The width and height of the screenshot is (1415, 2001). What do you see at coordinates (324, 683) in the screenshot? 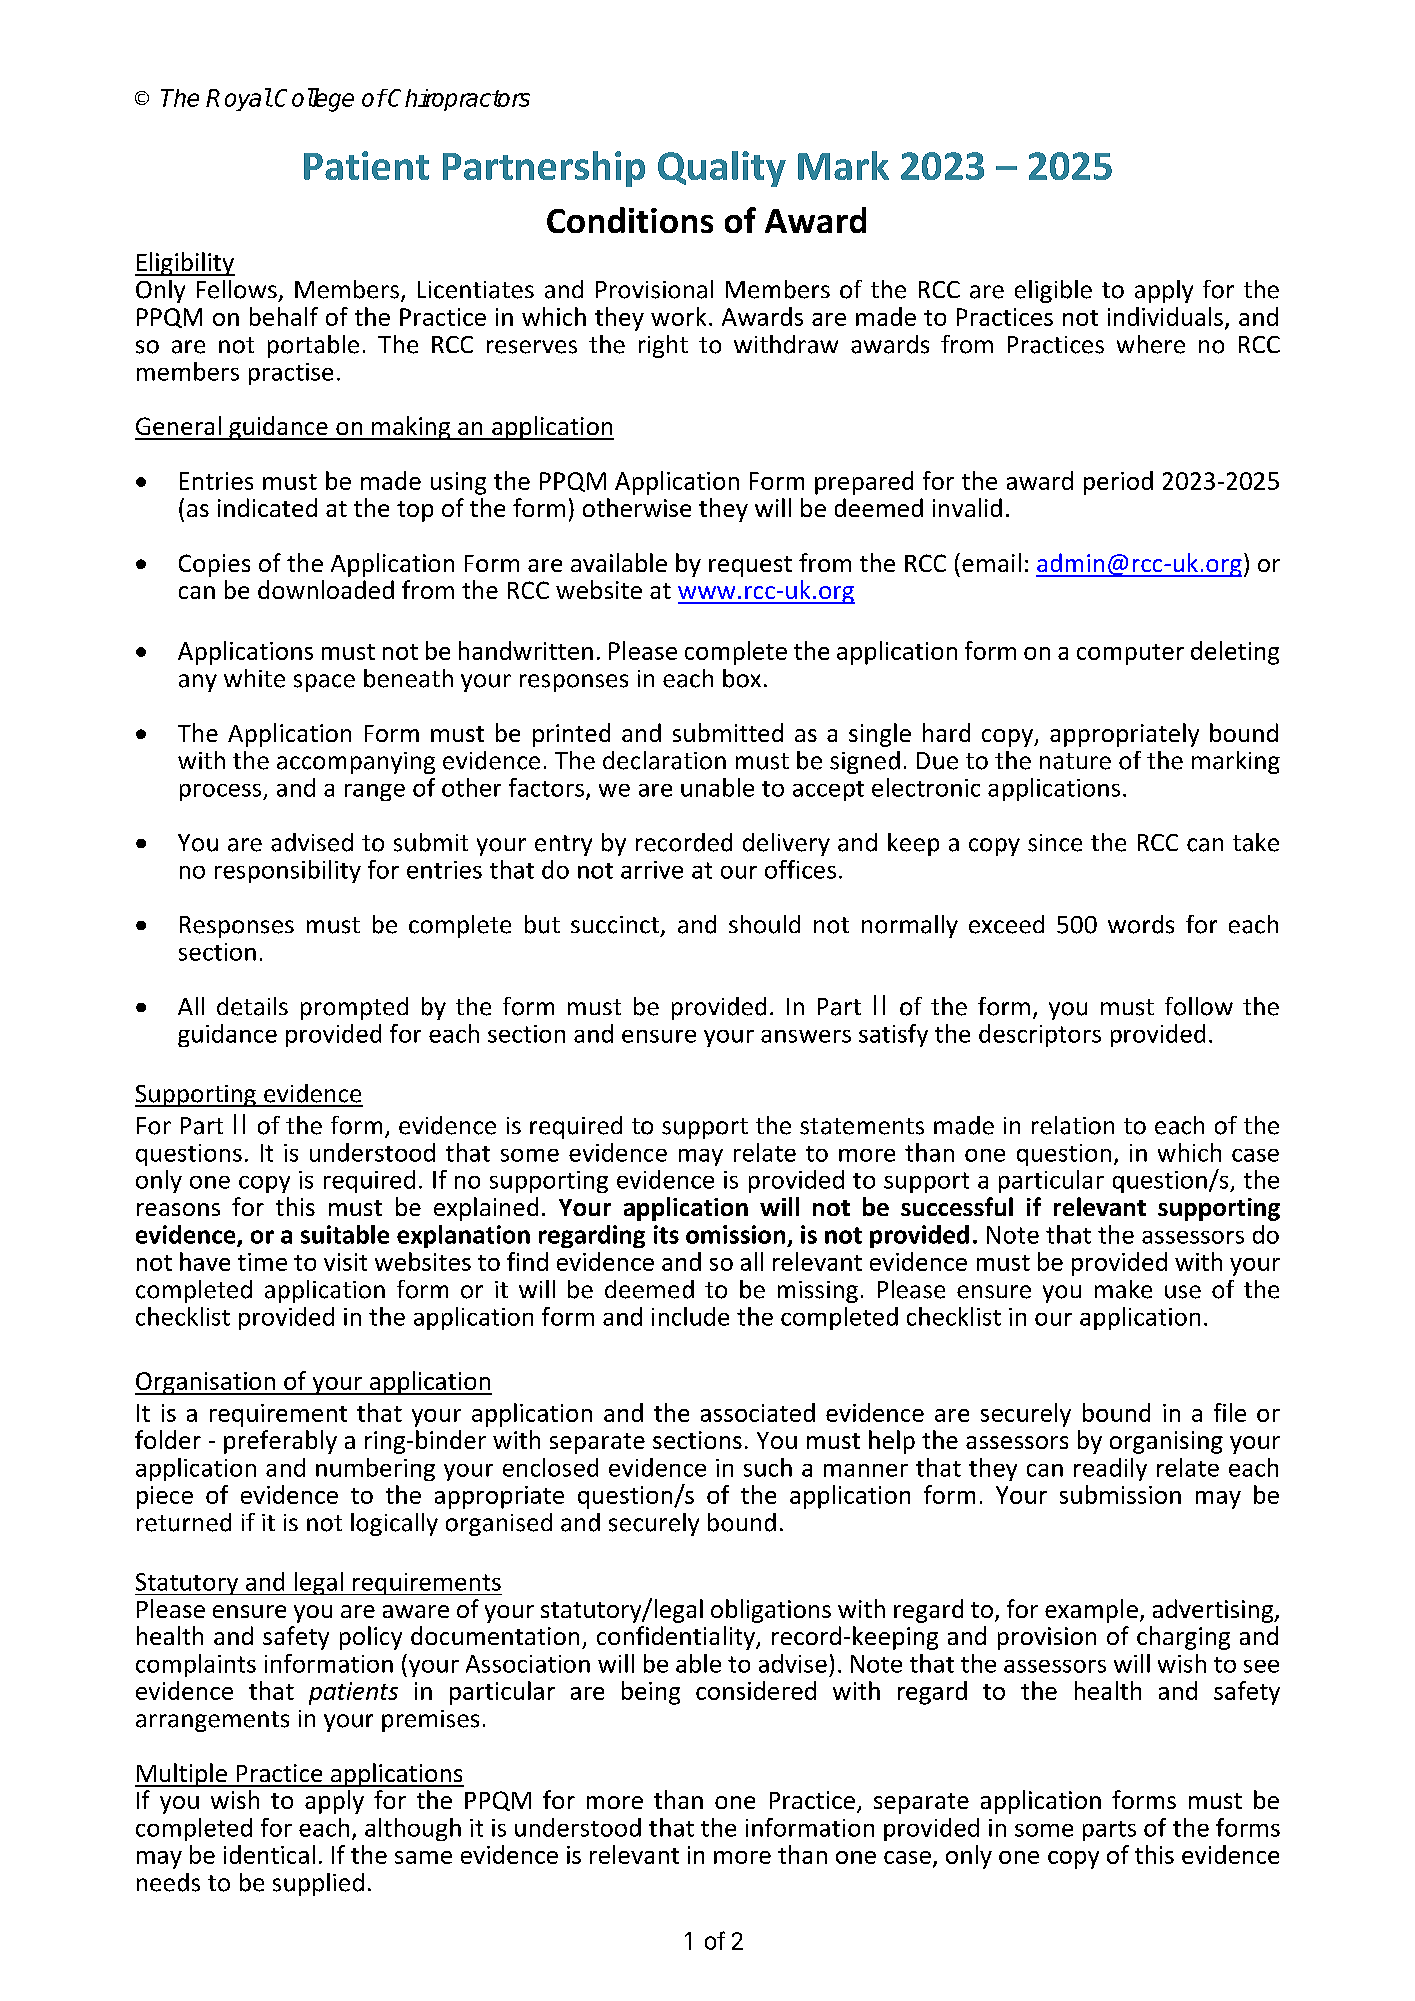
I see `space` at bounding box center [324, 683].
